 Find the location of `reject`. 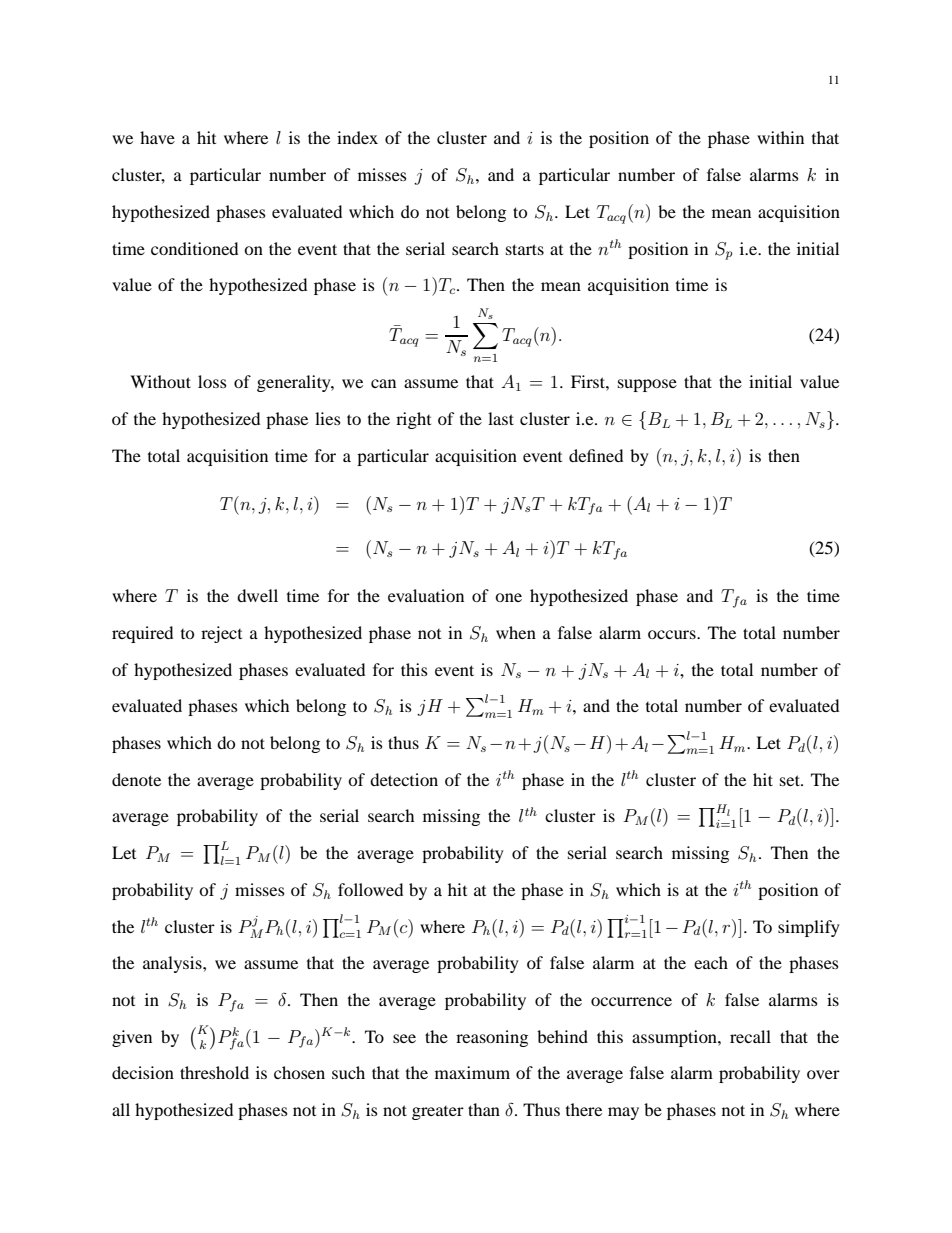

reject is located at coordinates (221, 634).
